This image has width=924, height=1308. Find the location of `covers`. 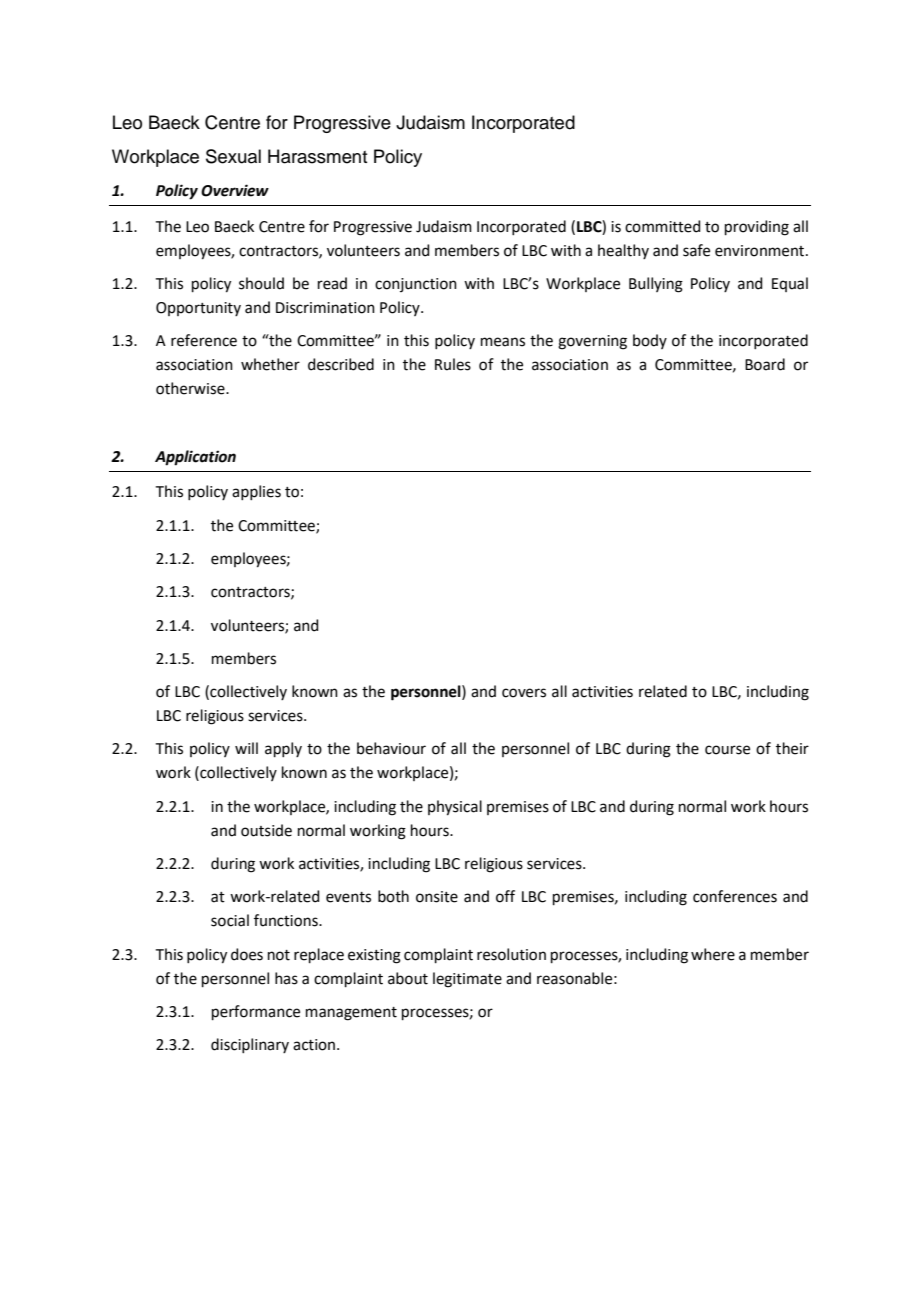

covers is located at coordinates (524, 693).
